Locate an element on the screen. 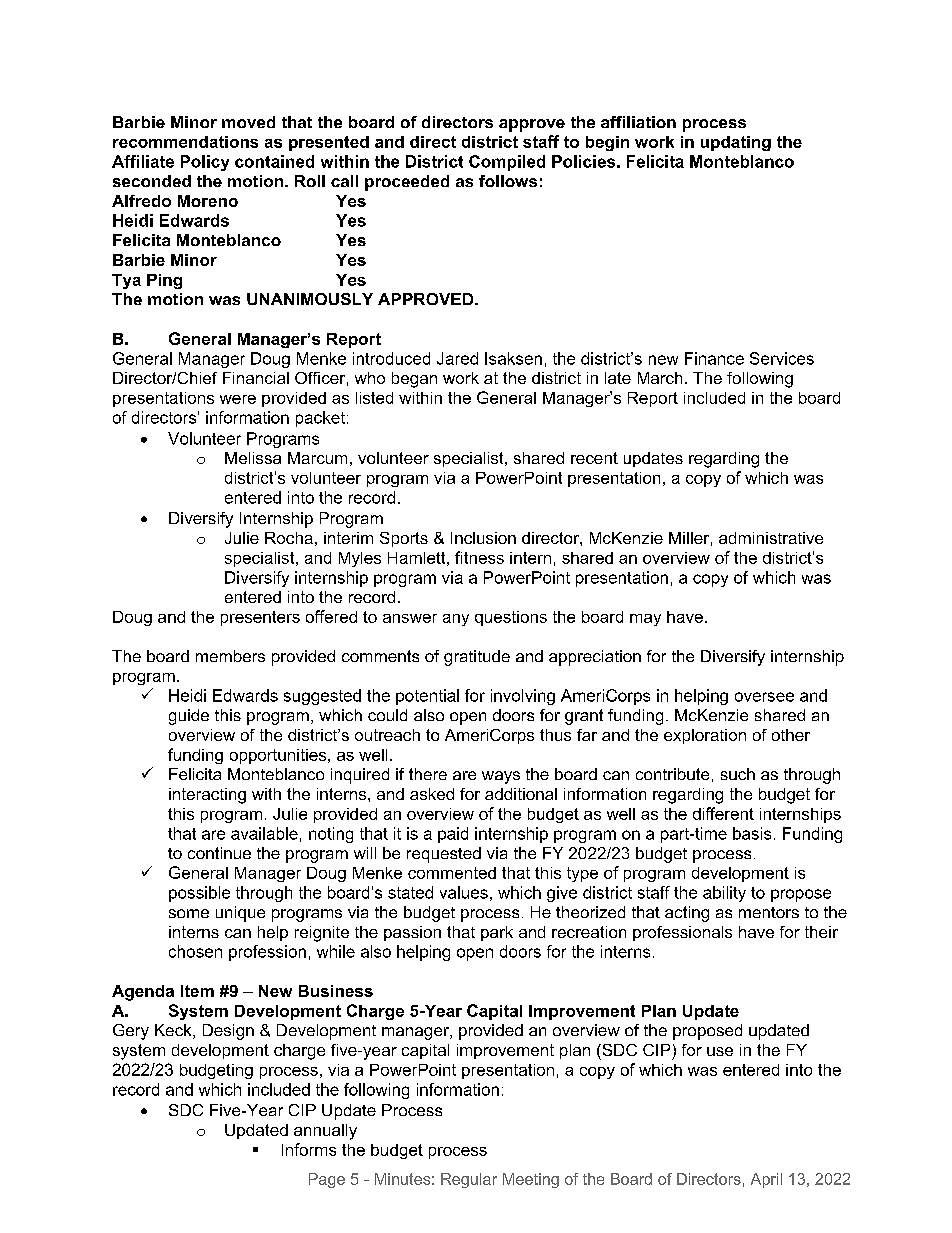 The height and width of the screenshot is (1233, 952). Informs is located at coordinates (309, 1149).
